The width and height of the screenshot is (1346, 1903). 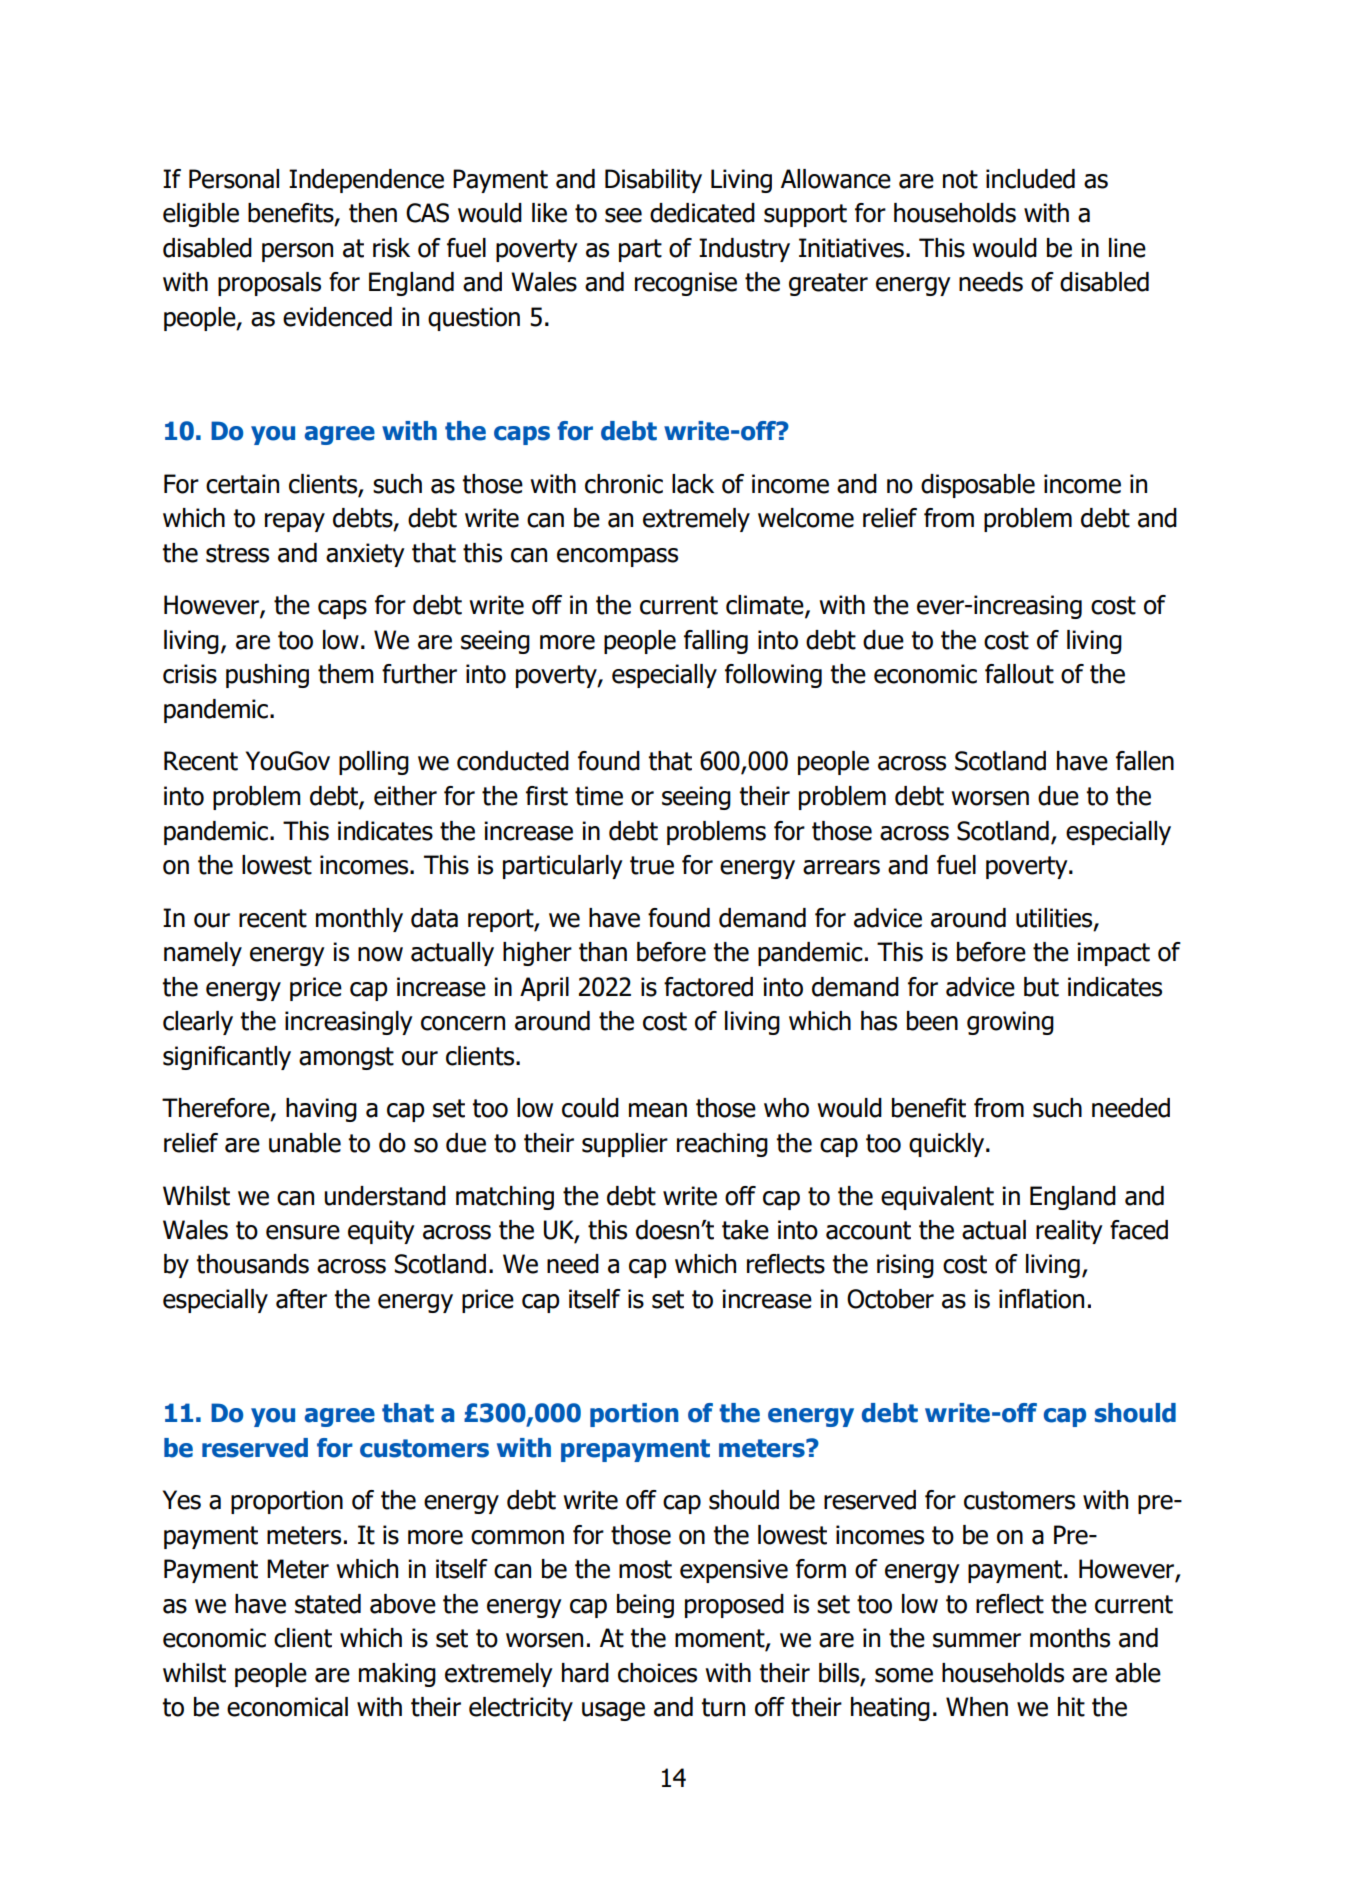 What do you see at coordinates (716, 642) in the screenshot?
I see `falling` at bounding box center [716, 642].
